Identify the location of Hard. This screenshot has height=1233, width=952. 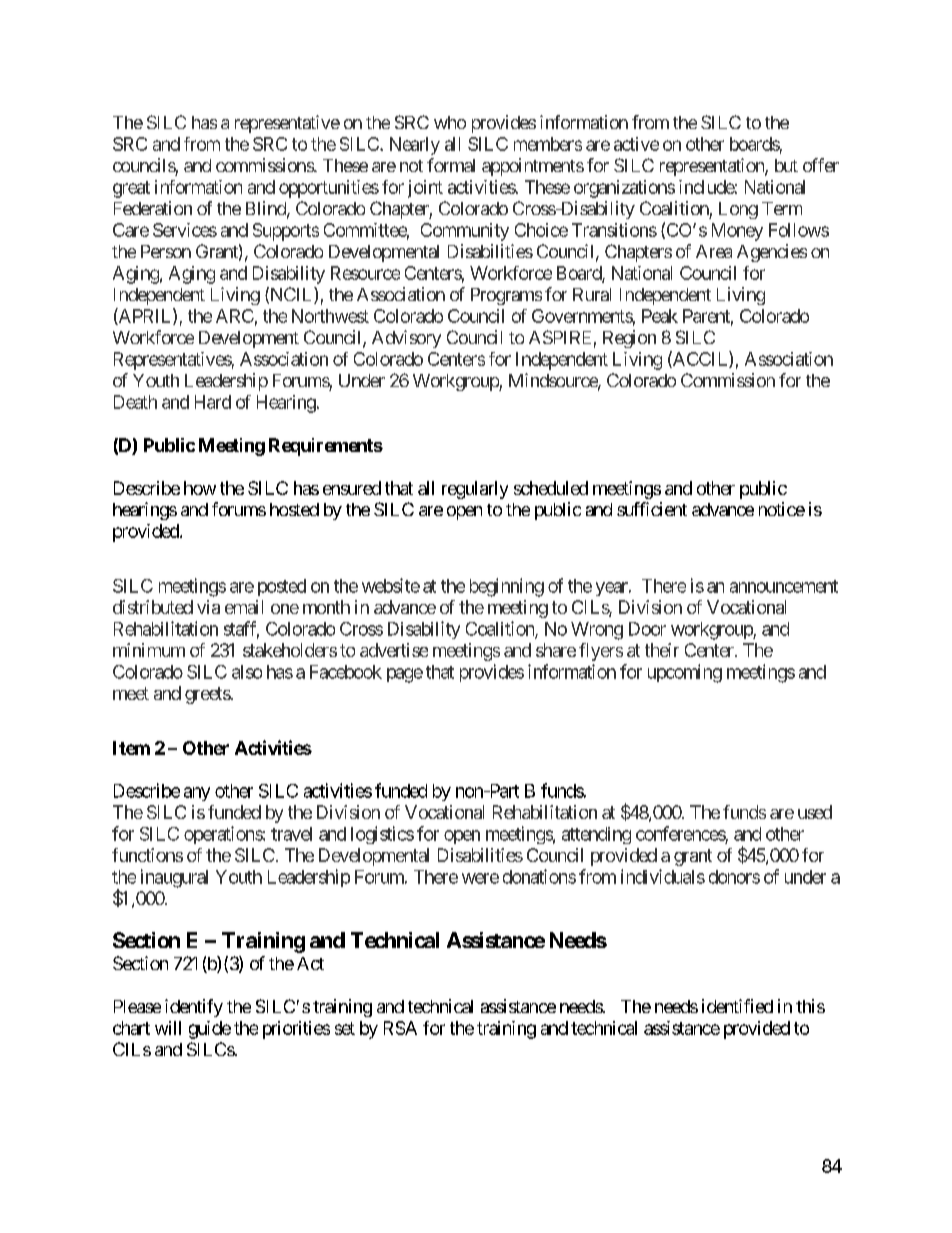
(213, 402).
